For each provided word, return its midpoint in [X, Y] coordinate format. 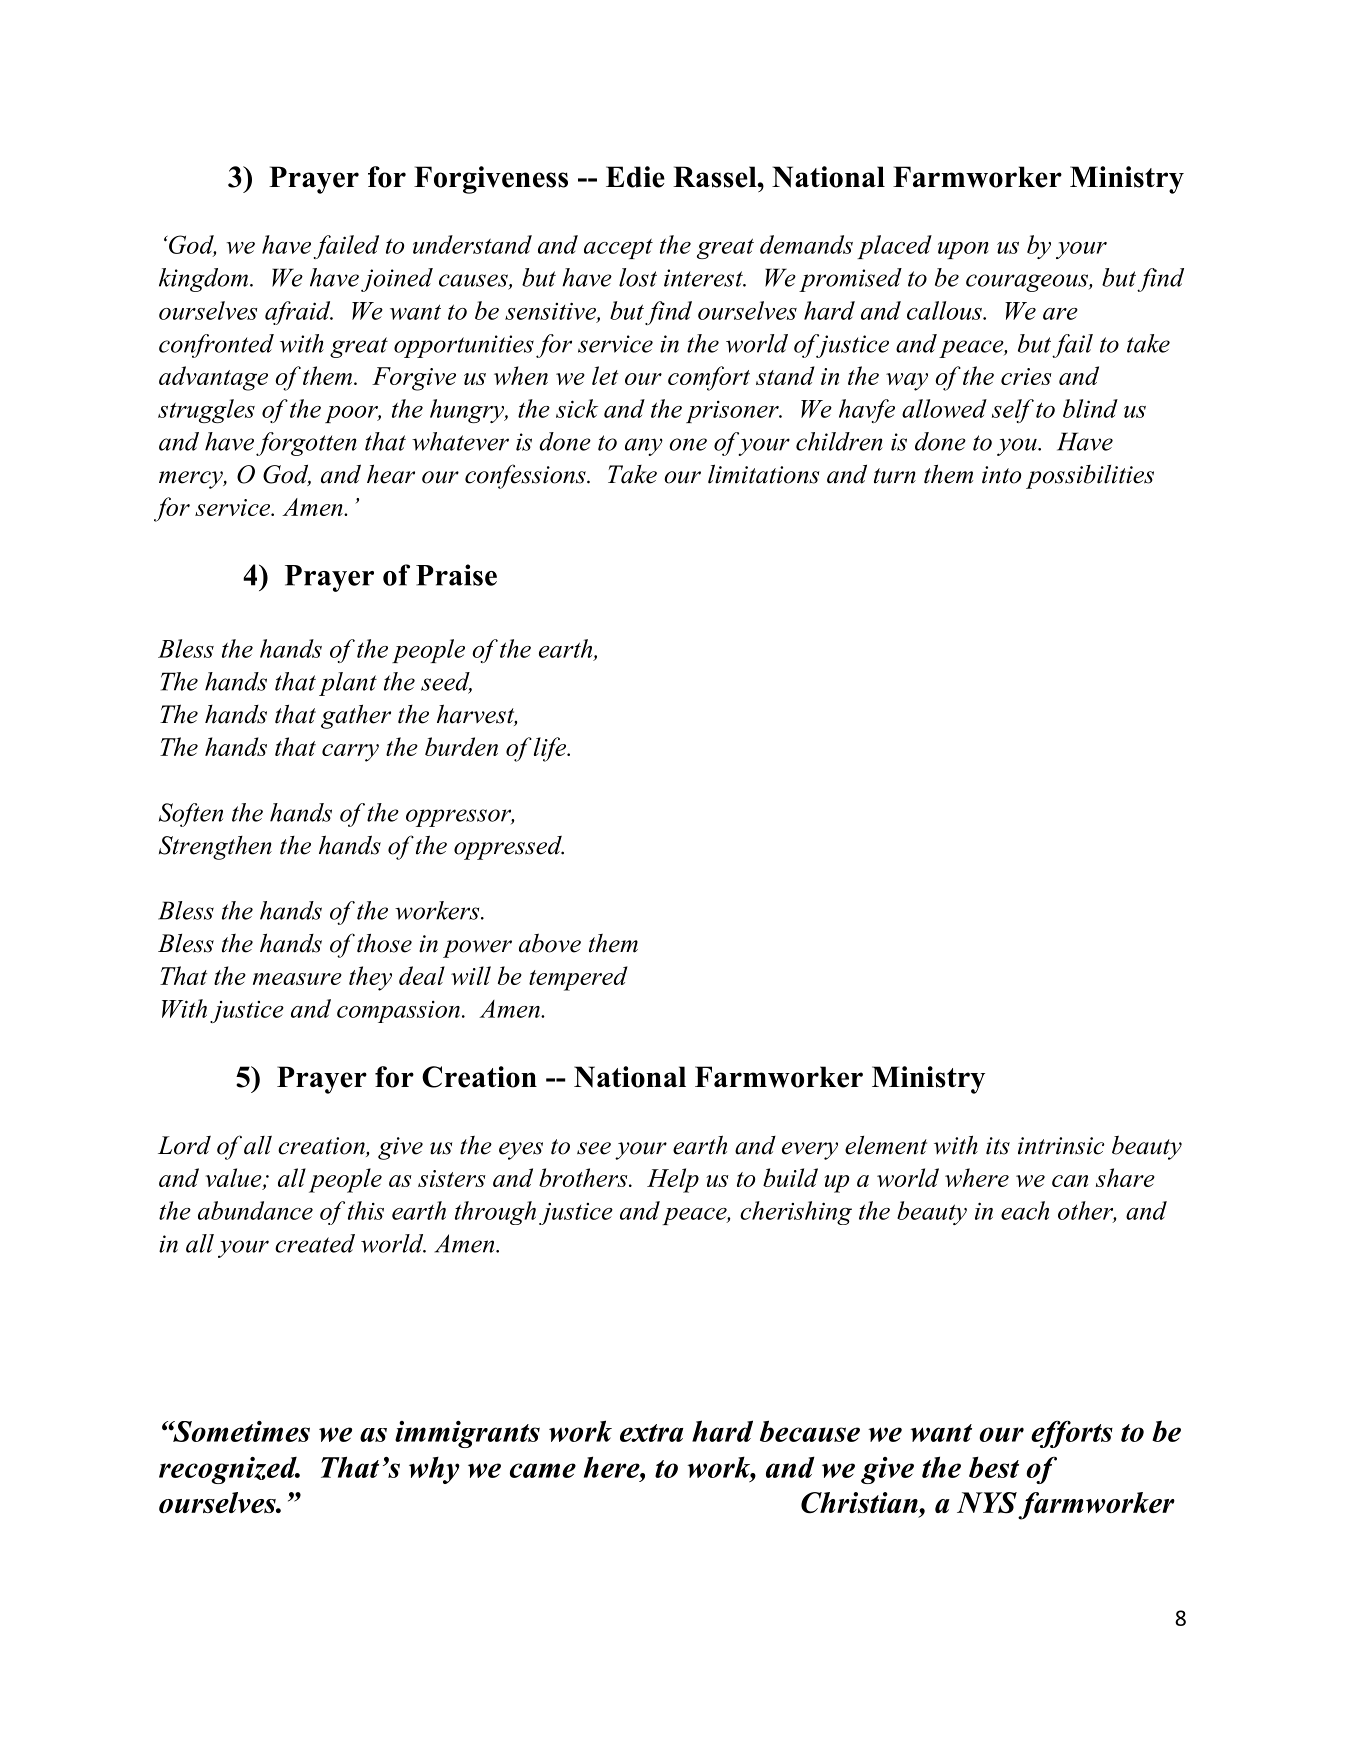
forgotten [306, 444]
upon [963, 250]
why [434, 1470]
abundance [255, 1210]
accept [618, 249]
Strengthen [215, 848]
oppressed [509, 848]
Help [673, 1180]
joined [397, 280]
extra [652, 1433]
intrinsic [1061, 1146]
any [644, 447]
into [1001, 475]
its [998, 1146]
